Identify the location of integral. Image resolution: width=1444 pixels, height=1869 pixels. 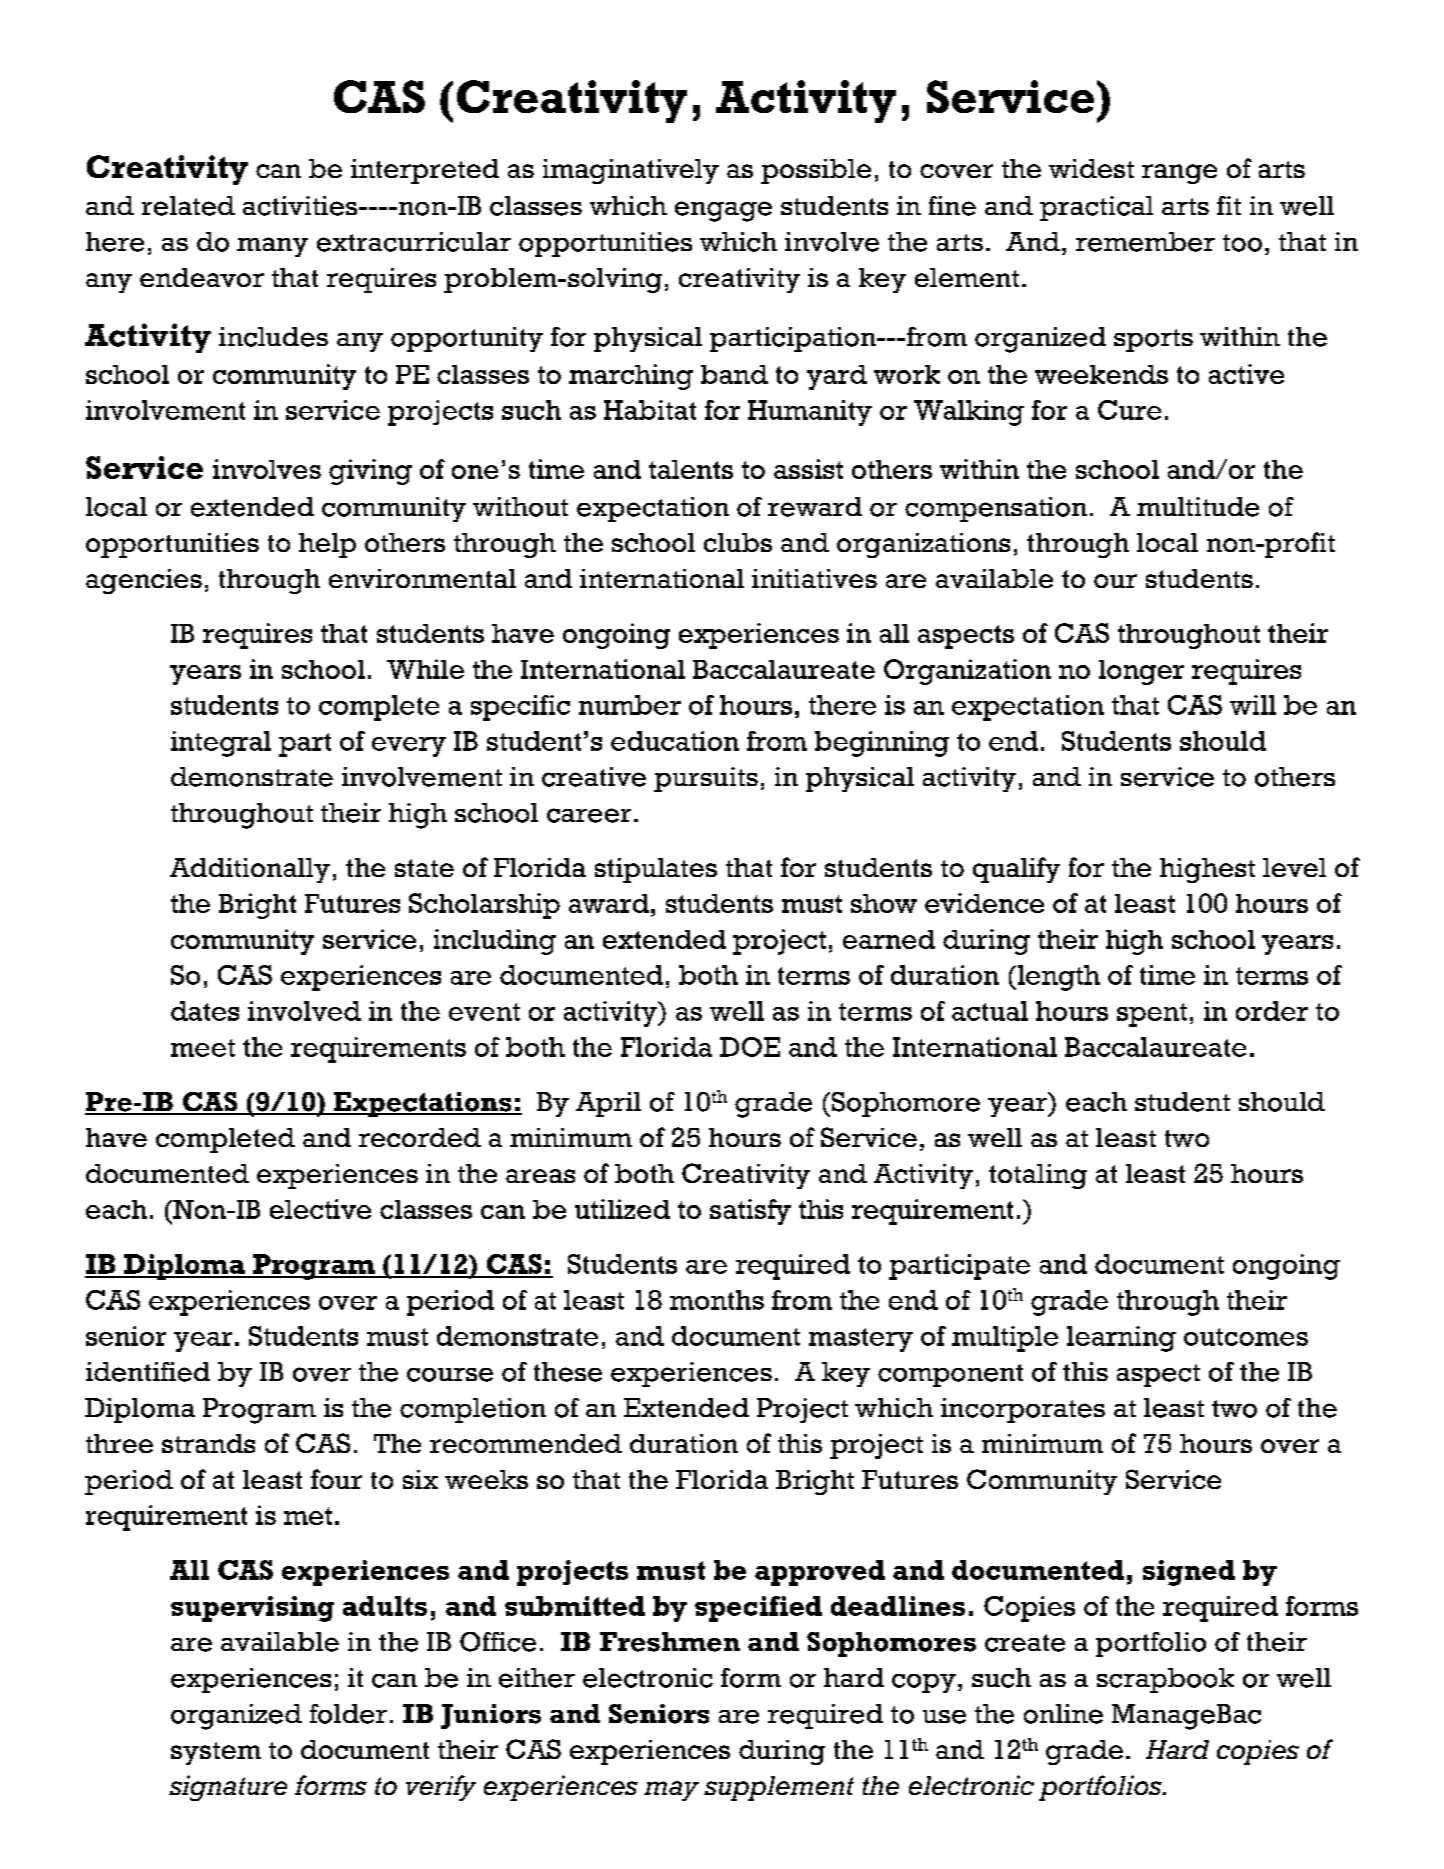
(221, 744).
